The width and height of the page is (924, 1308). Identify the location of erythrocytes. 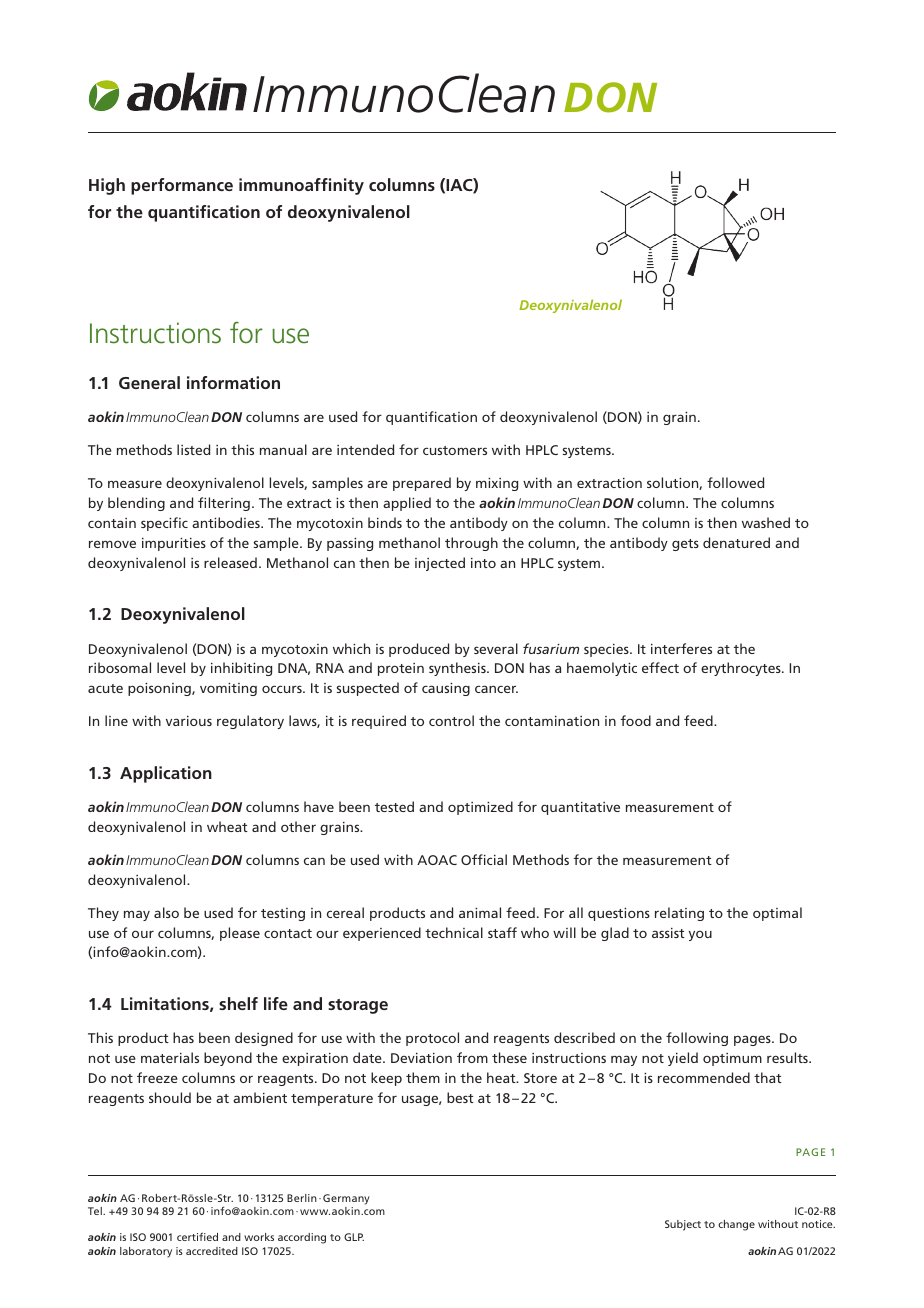
(742, 669).
